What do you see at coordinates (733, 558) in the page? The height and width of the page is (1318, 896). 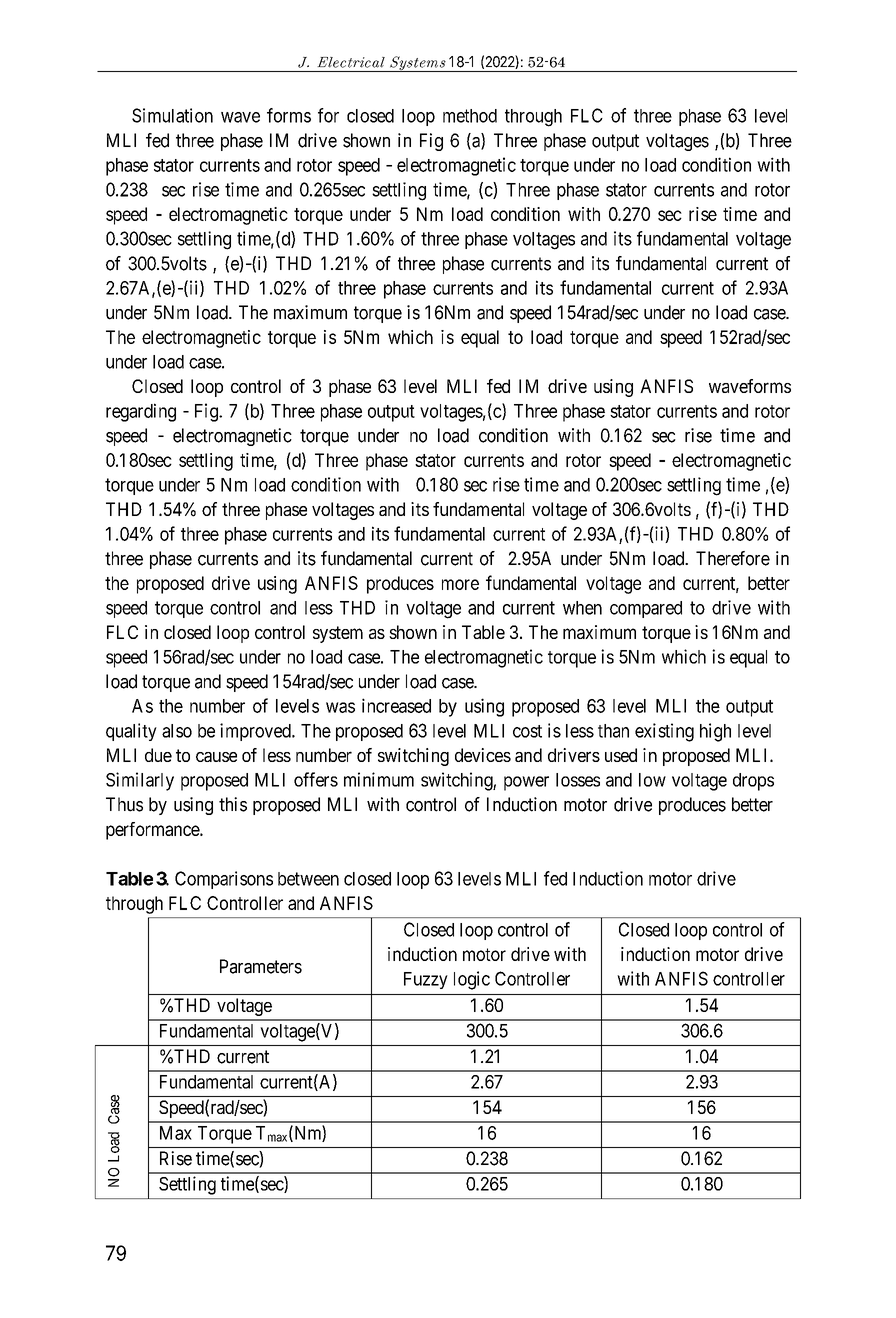 I see `Therefore` at bounding box center [733, 558].
